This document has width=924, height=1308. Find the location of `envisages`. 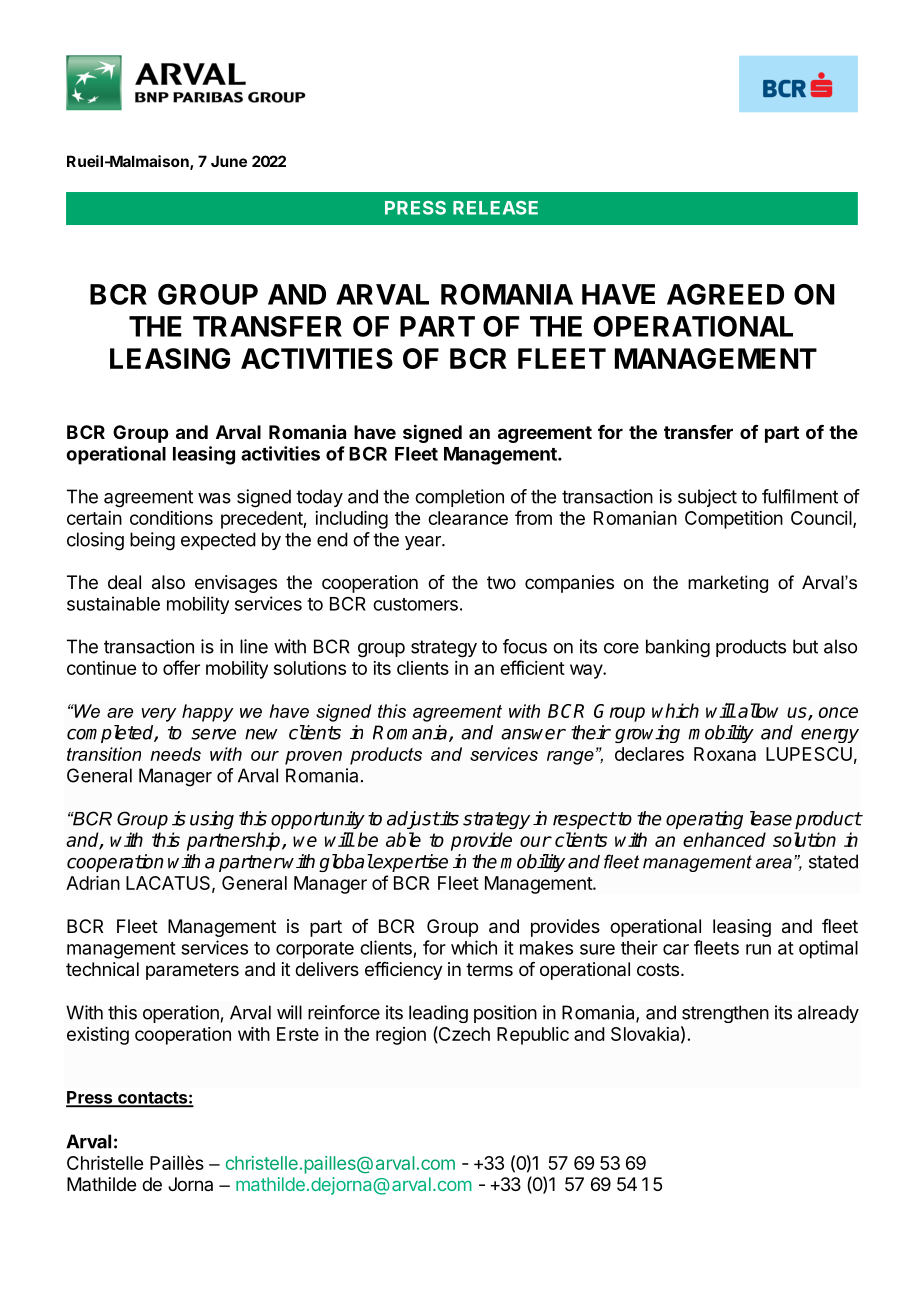

envisages is located at coordinates (236, 584).
